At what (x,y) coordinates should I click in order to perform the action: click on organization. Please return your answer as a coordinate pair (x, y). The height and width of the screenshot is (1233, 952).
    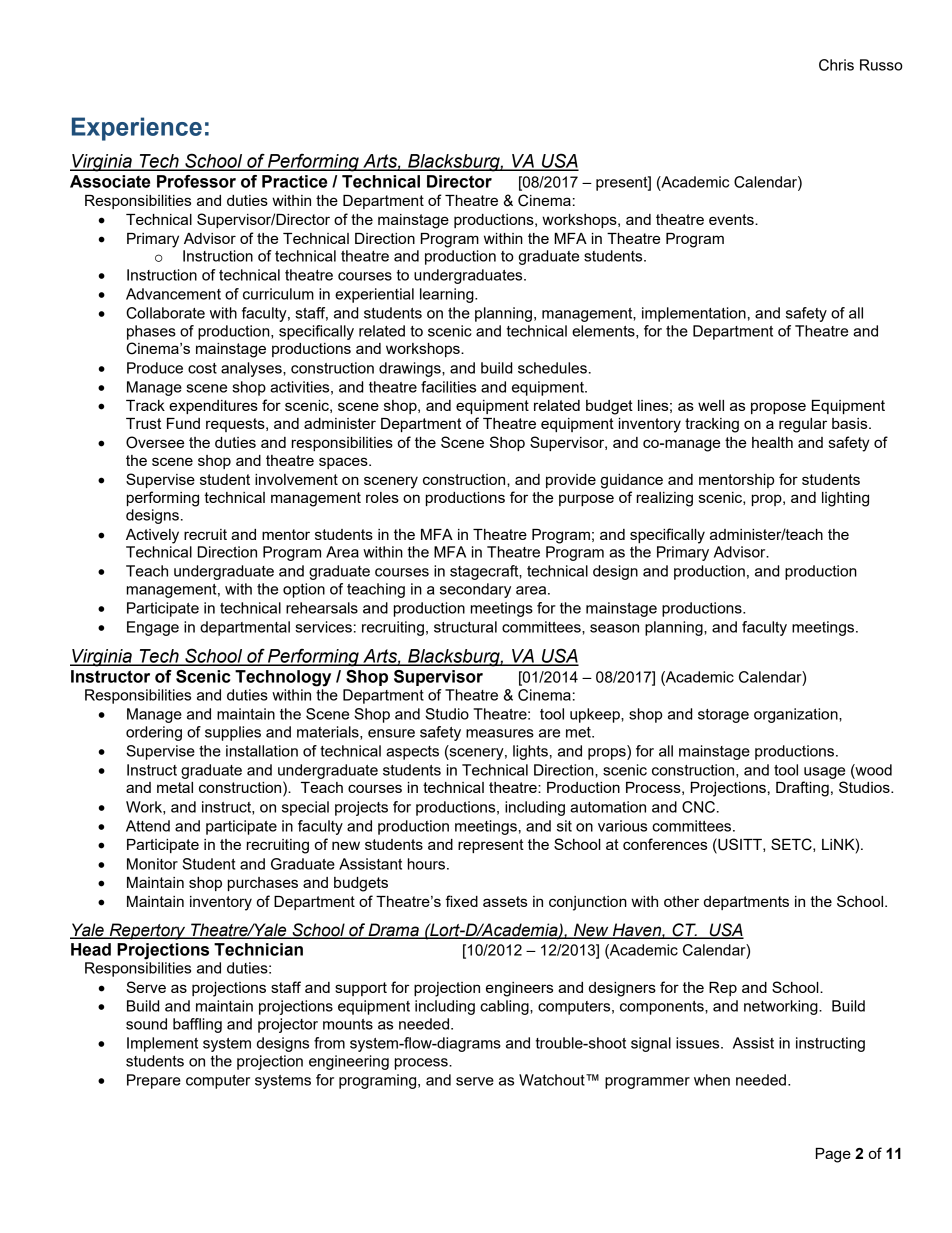
    Looking at the image, I should click on (797, 715).
